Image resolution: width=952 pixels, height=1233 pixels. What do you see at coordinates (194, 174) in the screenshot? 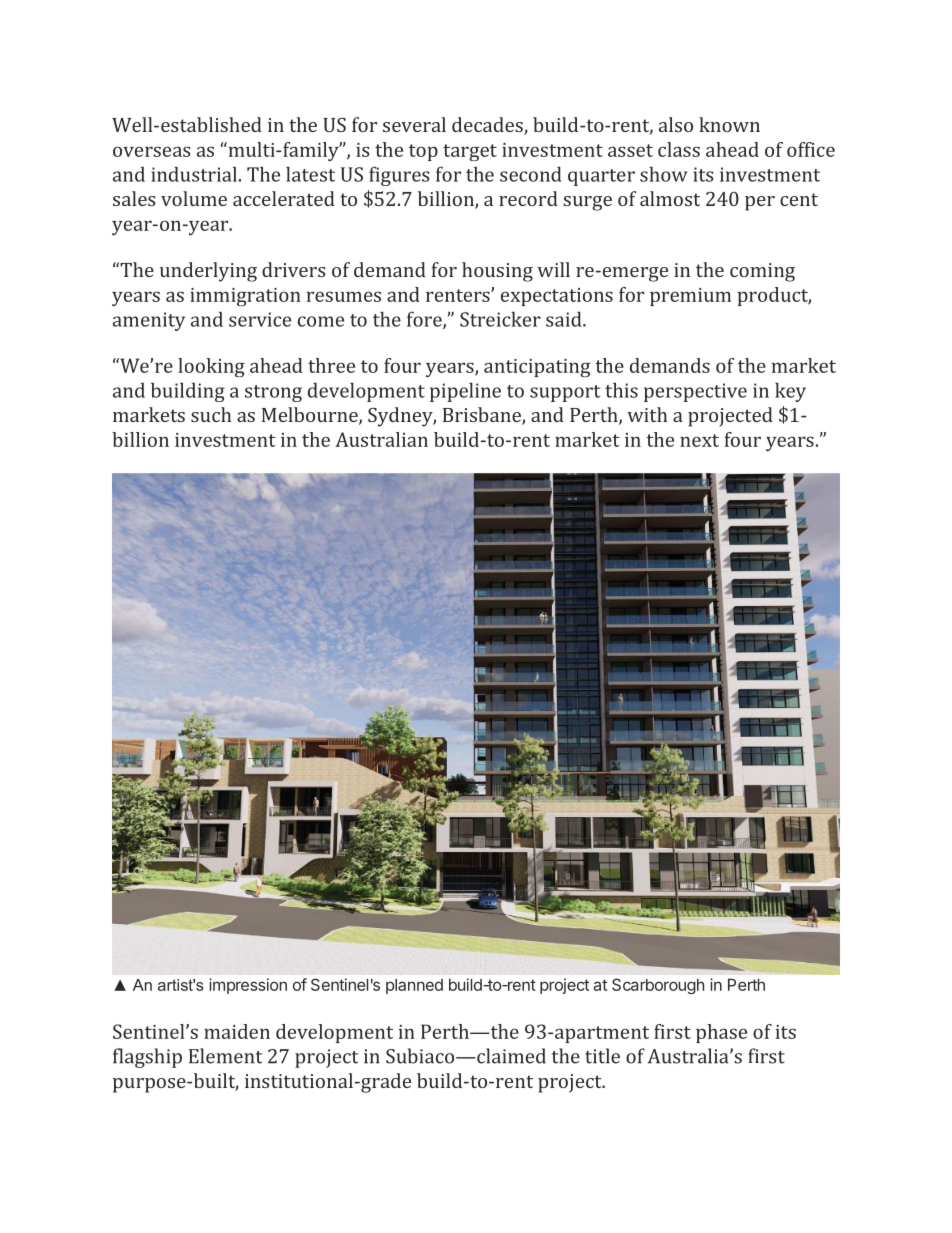
I see `industrial` at bounding box center [194, 174].
